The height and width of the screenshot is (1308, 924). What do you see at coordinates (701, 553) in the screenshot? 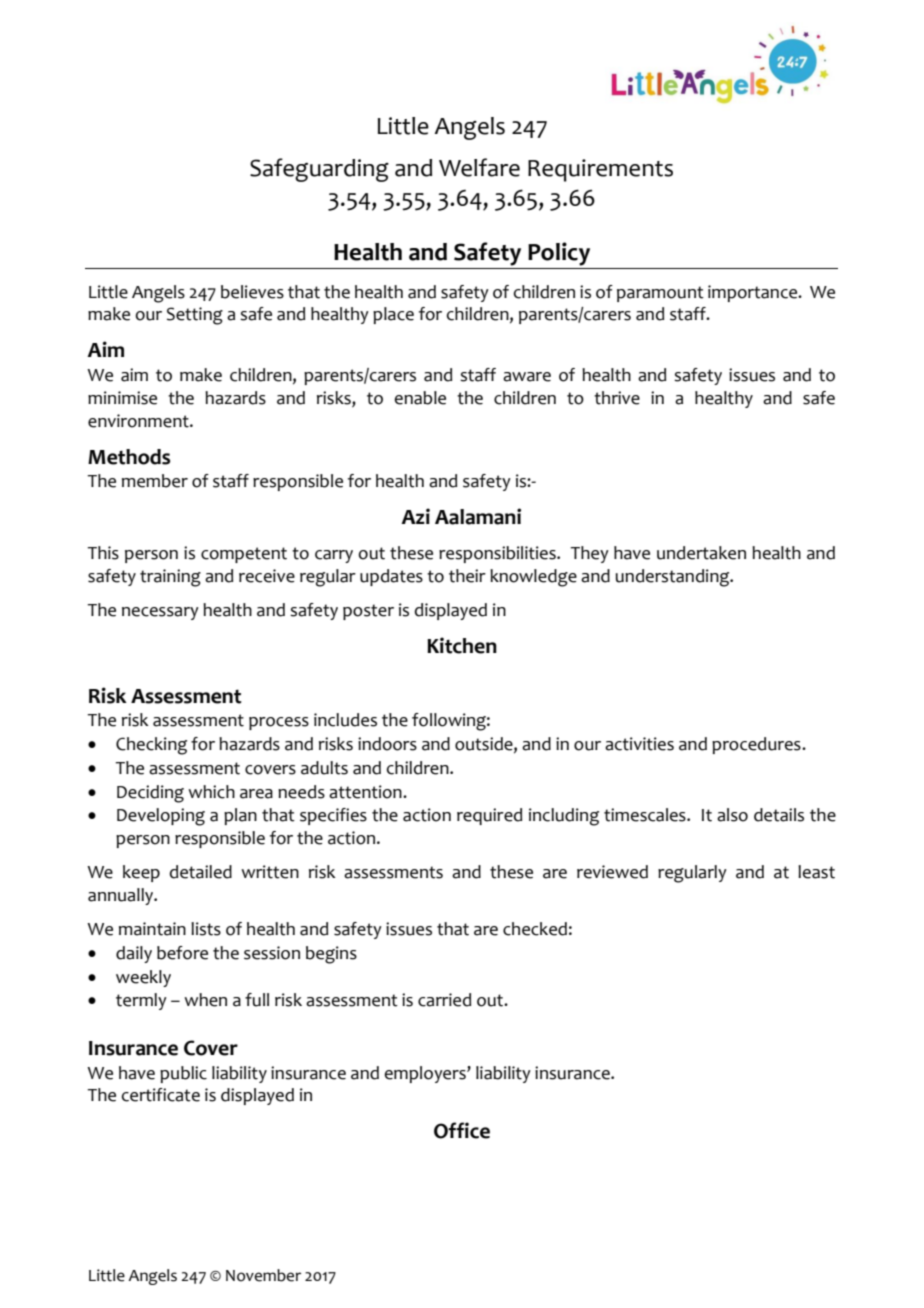
I see `undertaken` at bounding box center [701, 553].
